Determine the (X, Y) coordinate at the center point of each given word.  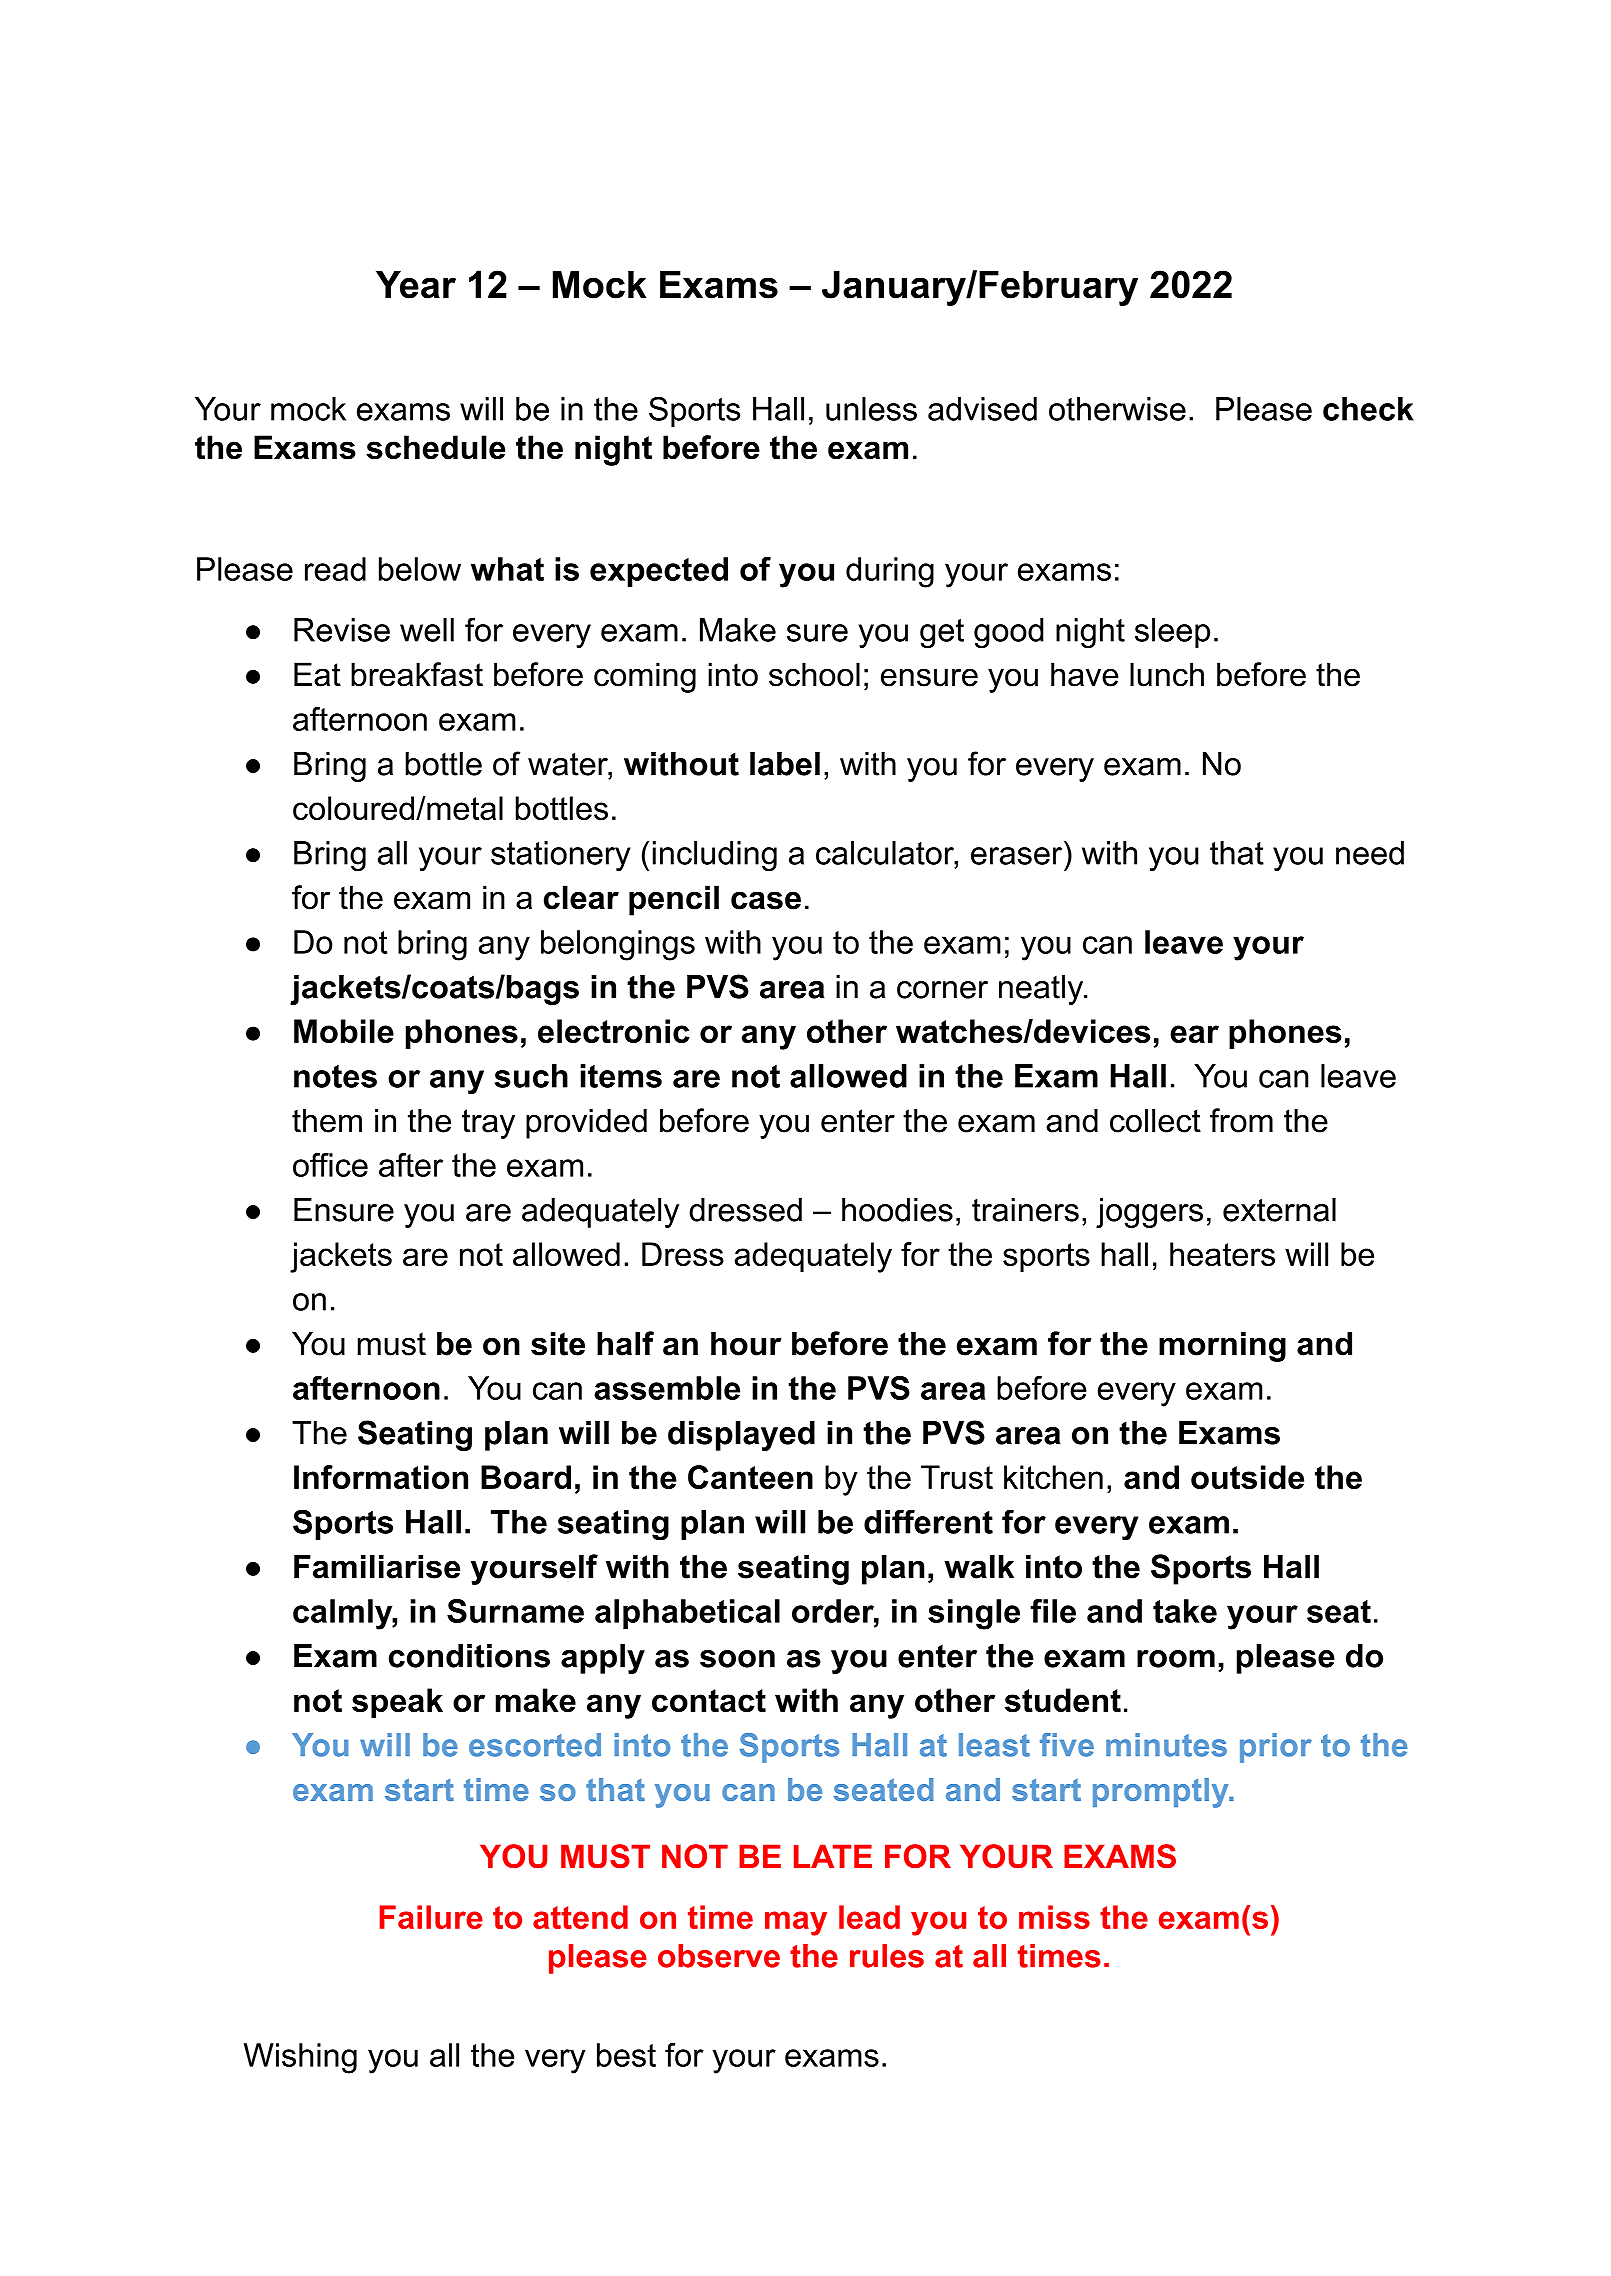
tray (488, 1124)
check (1368, 409)
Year (416, 284)
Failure (431, 1917)
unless (871, 409)
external (1279, 1210)
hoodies (897, 1210)
